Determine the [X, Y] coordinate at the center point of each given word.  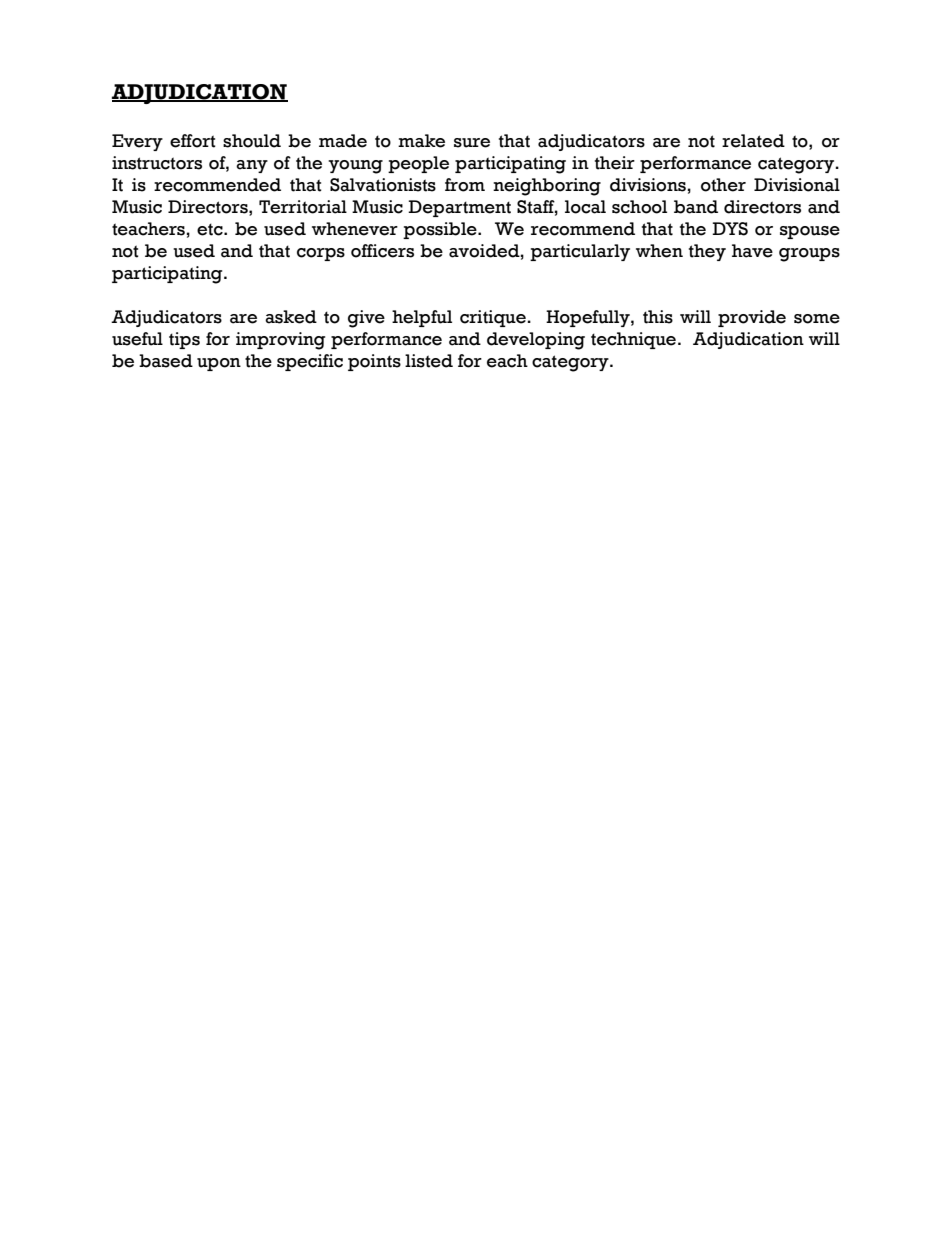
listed [429, 361]
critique [493, 318]
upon [219, 364]
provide [752, 318]
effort [193, 141]
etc [211, 229]
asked [291, 317]
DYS [730, 229]
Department [459, 208]
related [753, 141]
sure [472, 143]
